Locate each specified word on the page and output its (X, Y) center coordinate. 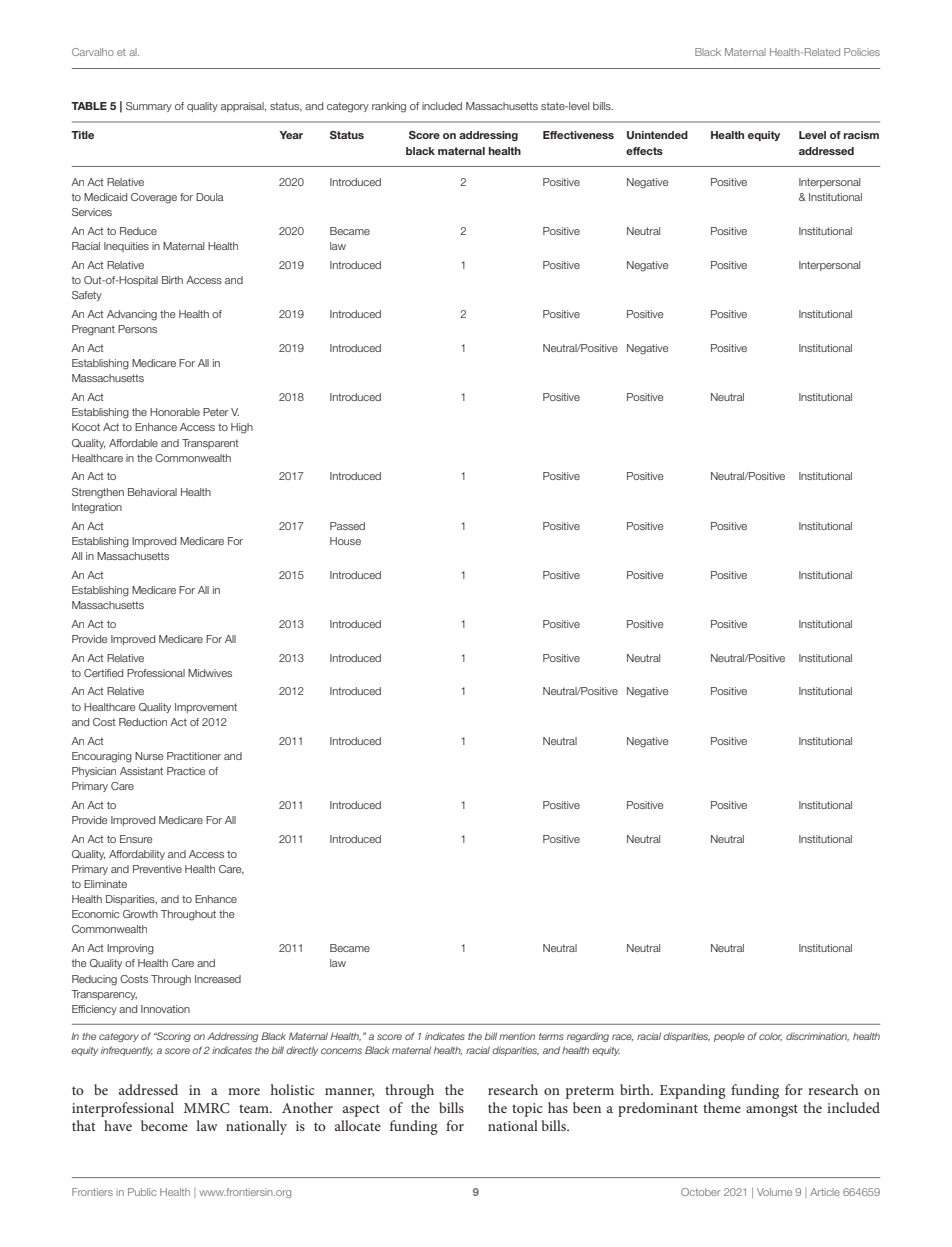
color (770, 1037)
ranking (389, 107)
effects (644, 151)
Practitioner (194, 756)
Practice (186, 771)
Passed (347, 526)
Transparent (210, 444)
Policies (862, 52)
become (164, 1125)
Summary (149, 107)
